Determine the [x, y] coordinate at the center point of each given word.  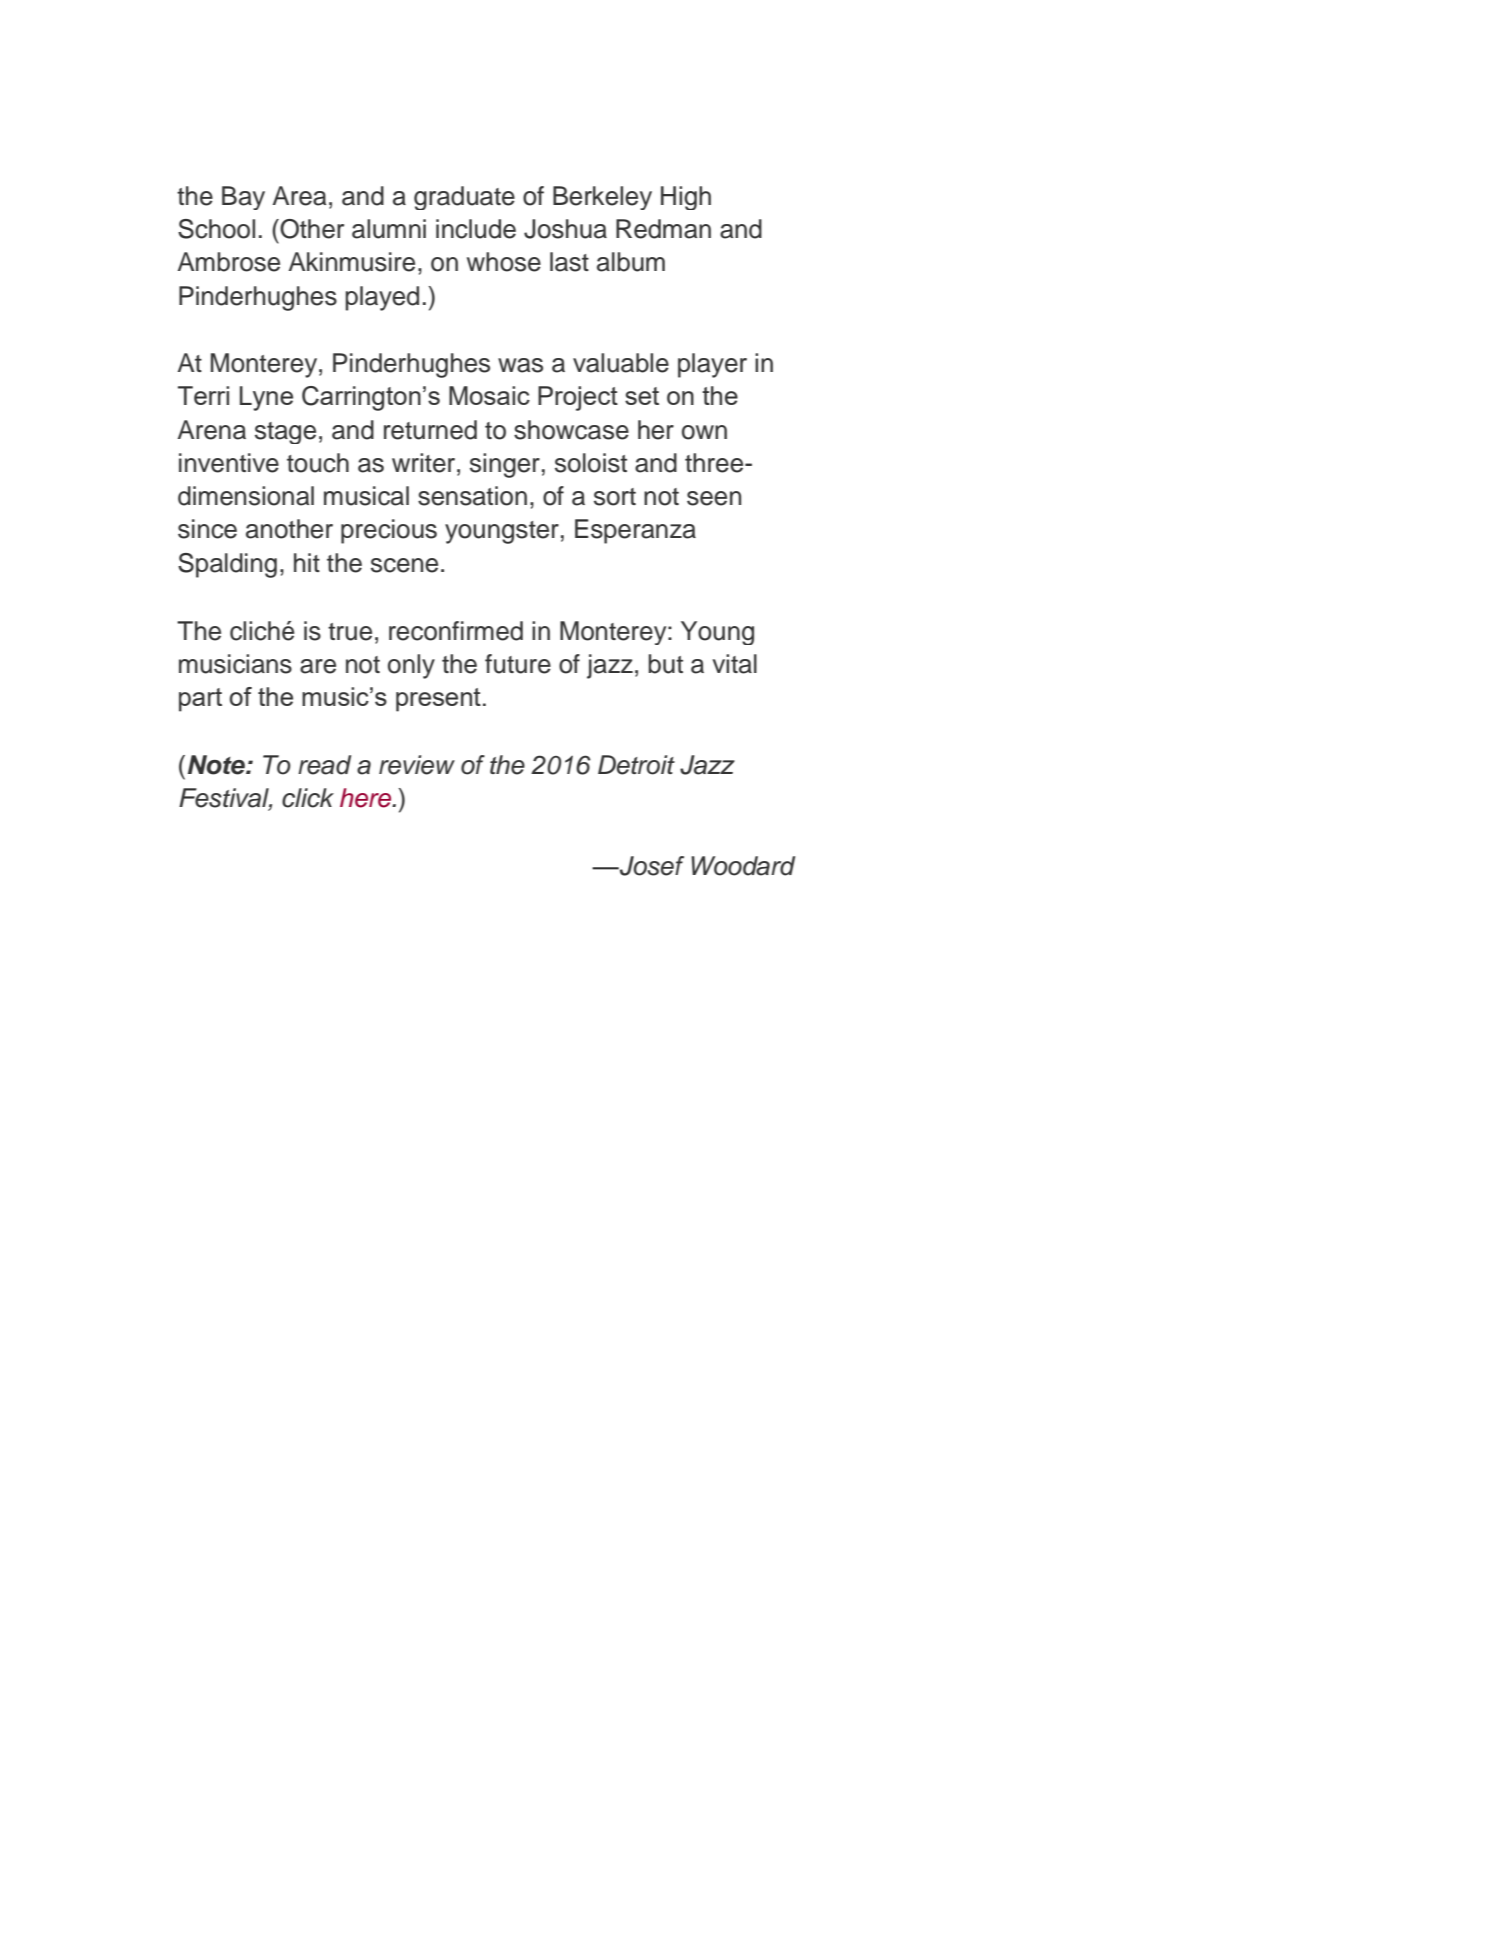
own [704, 432]
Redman [663, 229]
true [350, 632]
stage [285, 433]
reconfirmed [456, 631]
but [665, 664]
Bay [243, 198]
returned [430, 430]
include [476, 229]
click [308, 798]
